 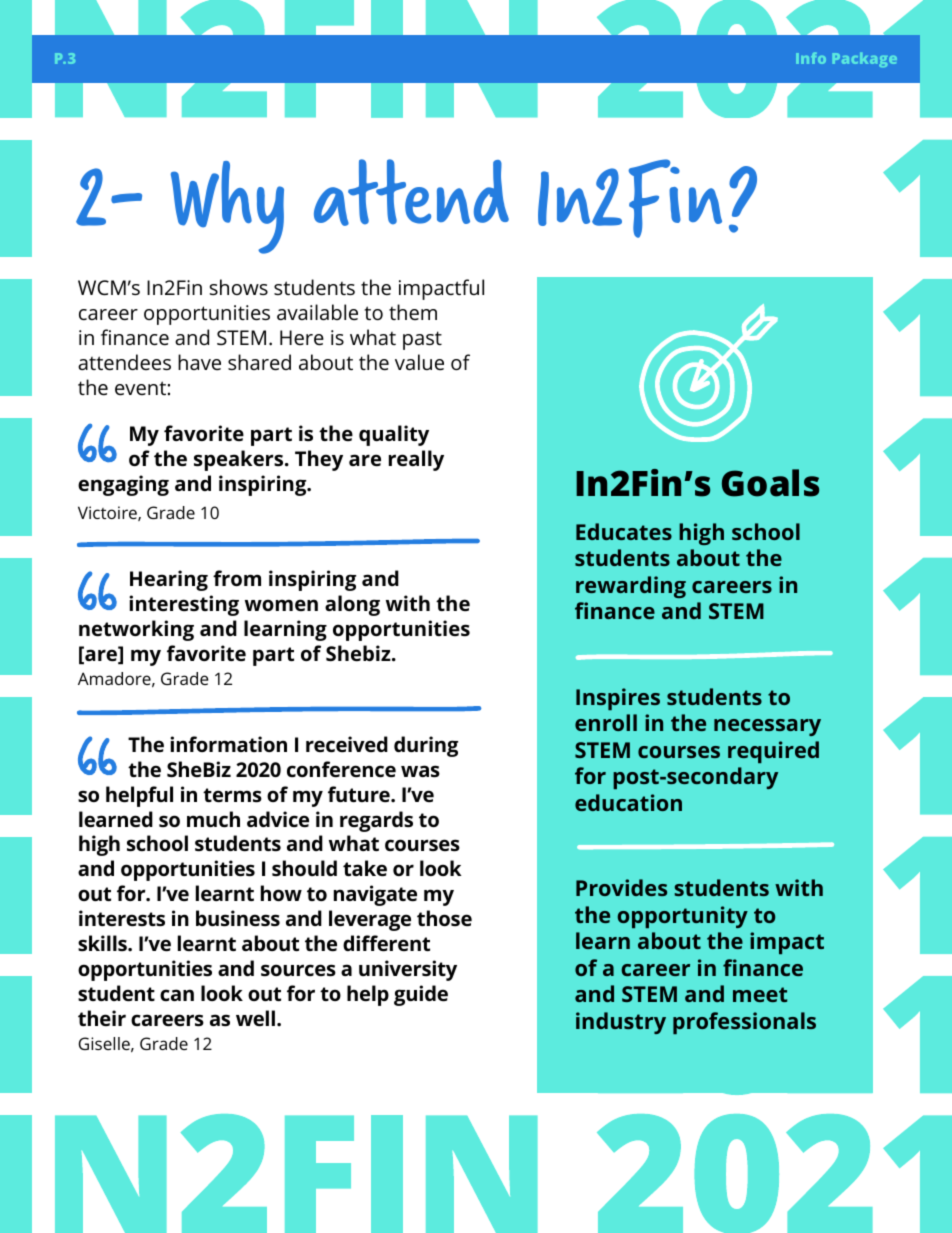 What do you see at coordinates (413, 312) in the page?
I see `them` at bounding box center [413, 312].
